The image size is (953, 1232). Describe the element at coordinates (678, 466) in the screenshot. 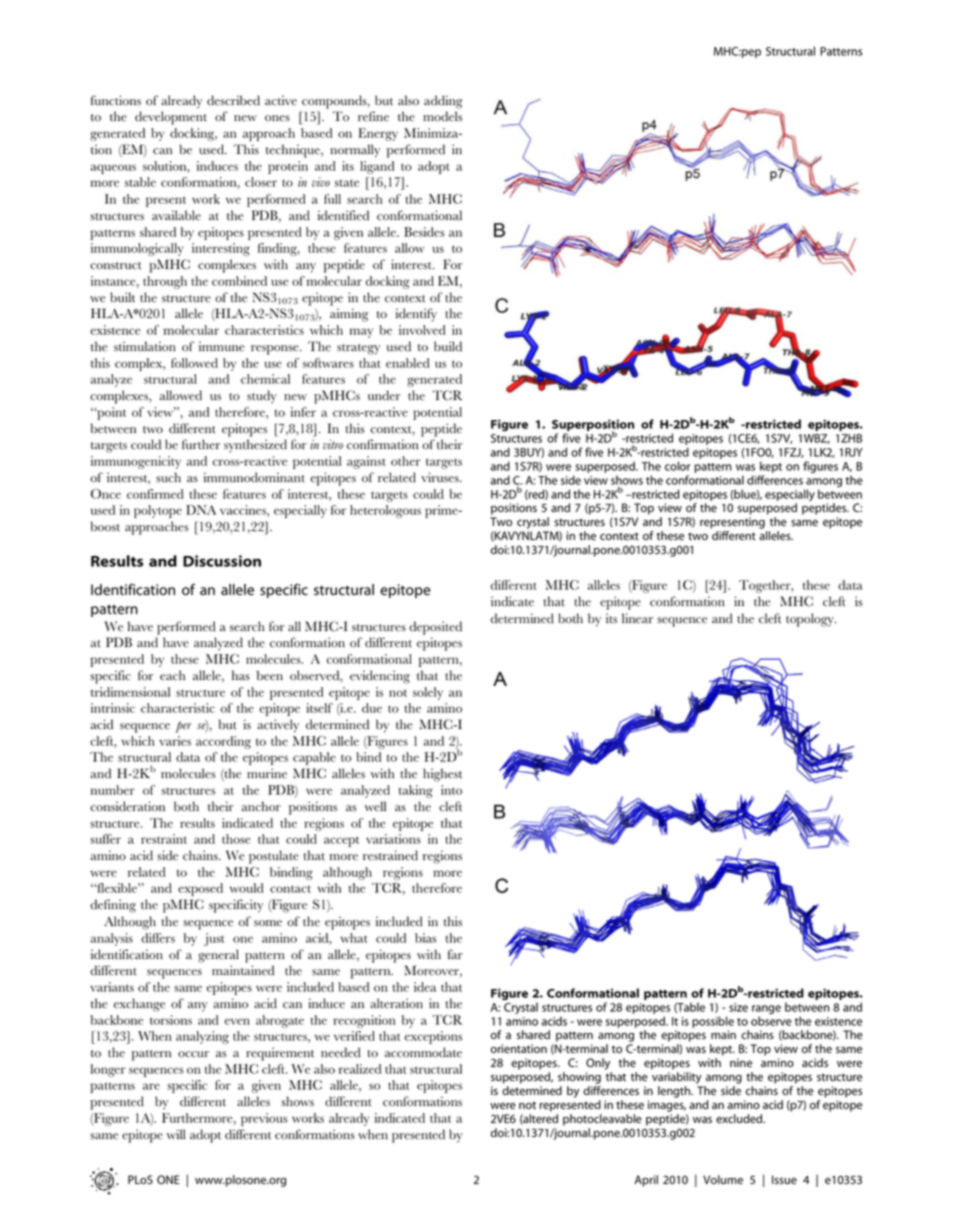

I see `color` at that location.
